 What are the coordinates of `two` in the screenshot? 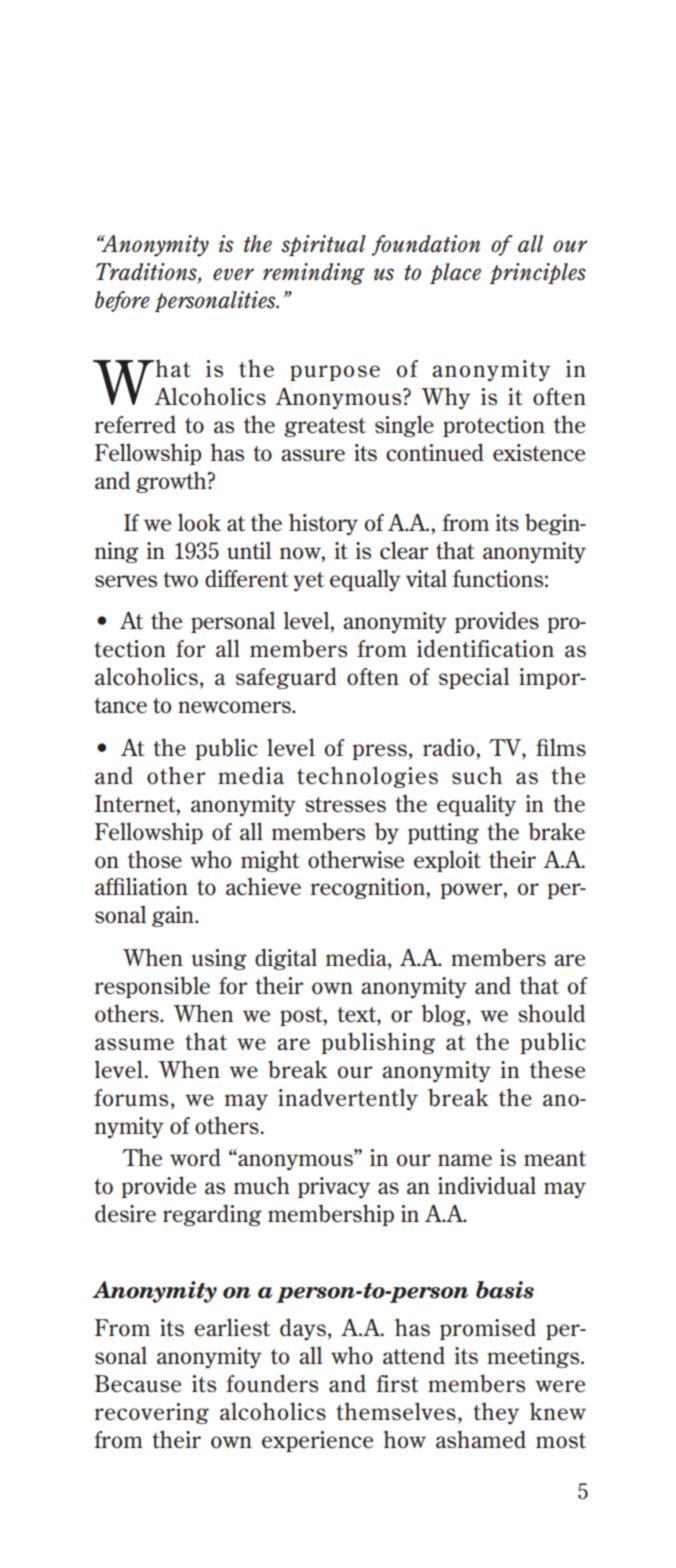 It's located at (180, 580).
